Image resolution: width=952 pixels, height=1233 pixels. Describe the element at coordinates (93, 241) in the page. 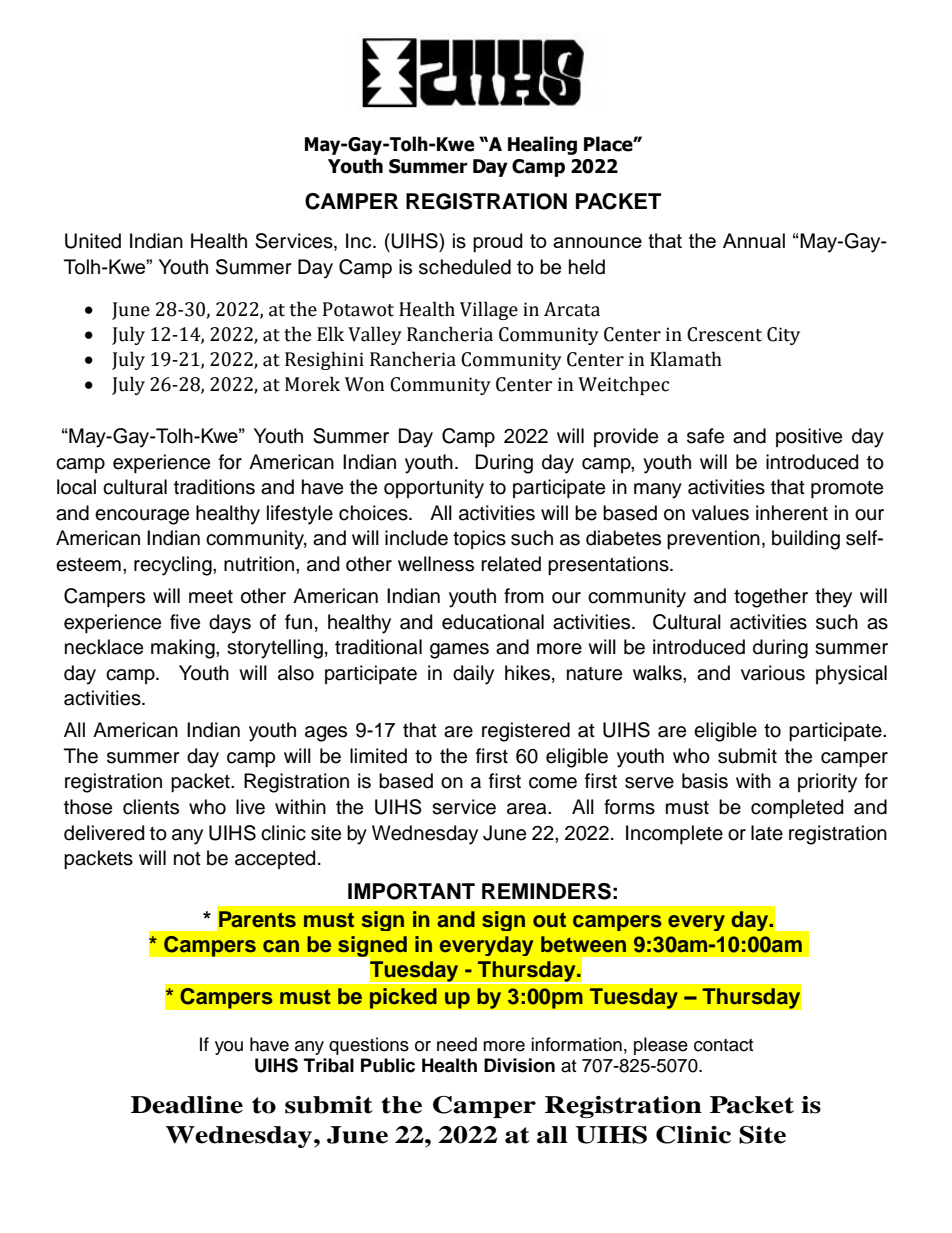

I see `United` at that location.
